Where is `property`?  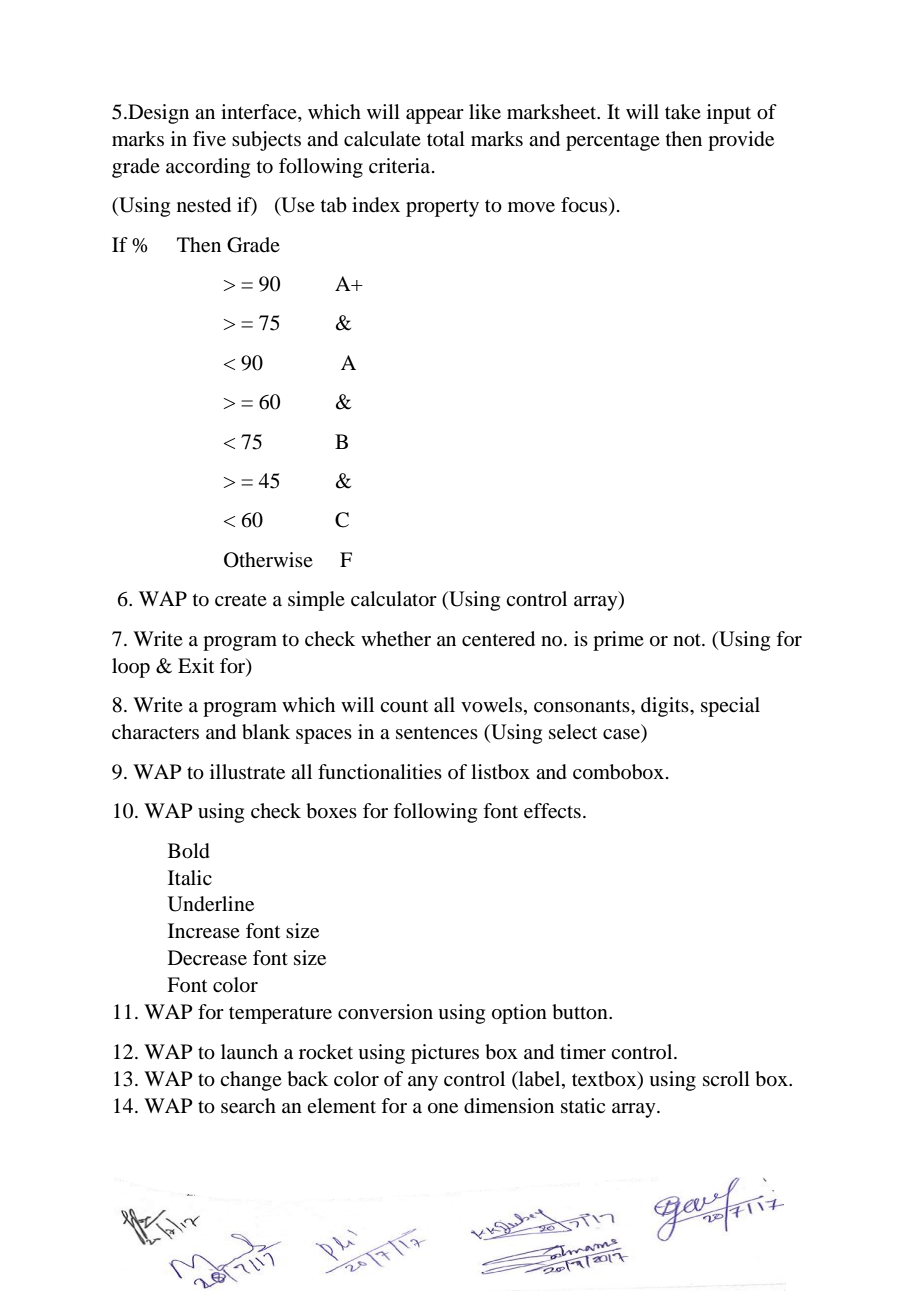 property is located at coordinates (442, 208).
